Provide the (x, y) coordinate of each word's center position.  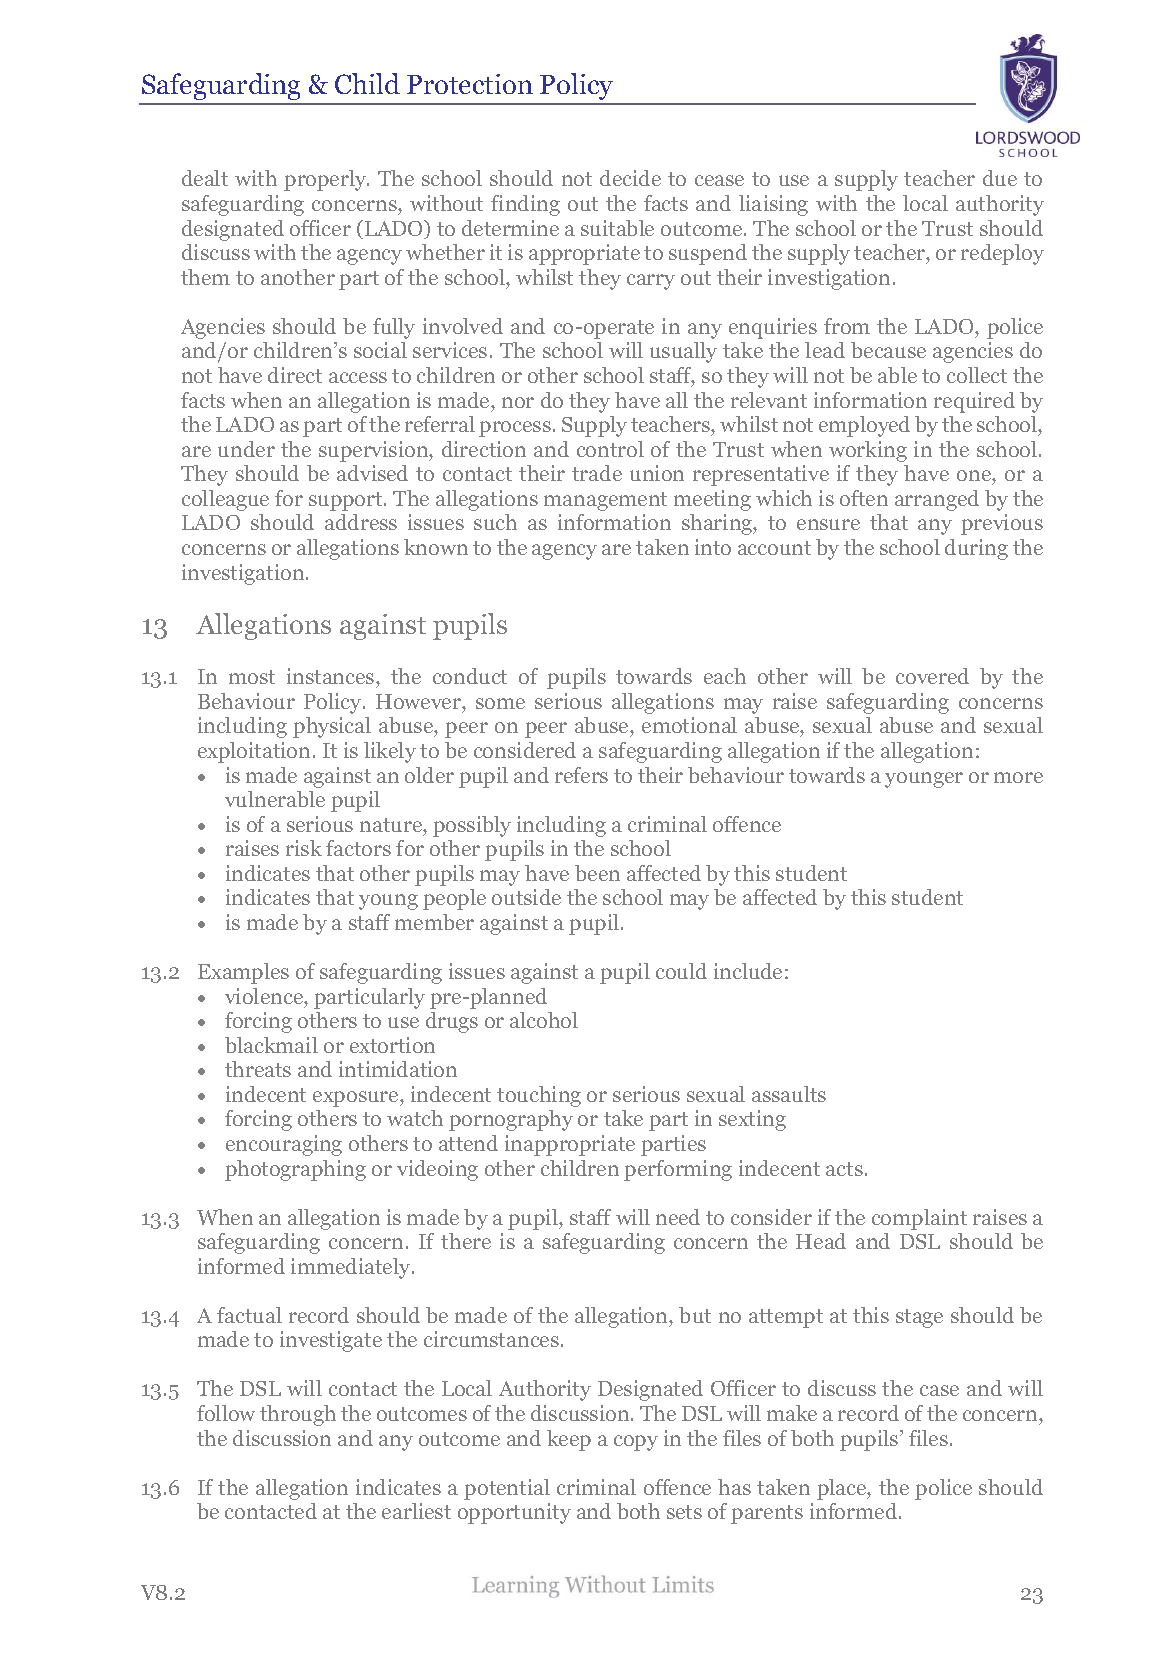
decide (630, 178)
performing (678, 1170)
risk (304, 848)
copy (636, 1443)
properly (326, 180)
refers (581, 775)
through (298, 1415)
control (610, 449)
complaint (919, 1219)
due (1000, 178)
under (246, 449)
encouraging (284, 1145)
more (1018, 777)
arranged (937, 500)
